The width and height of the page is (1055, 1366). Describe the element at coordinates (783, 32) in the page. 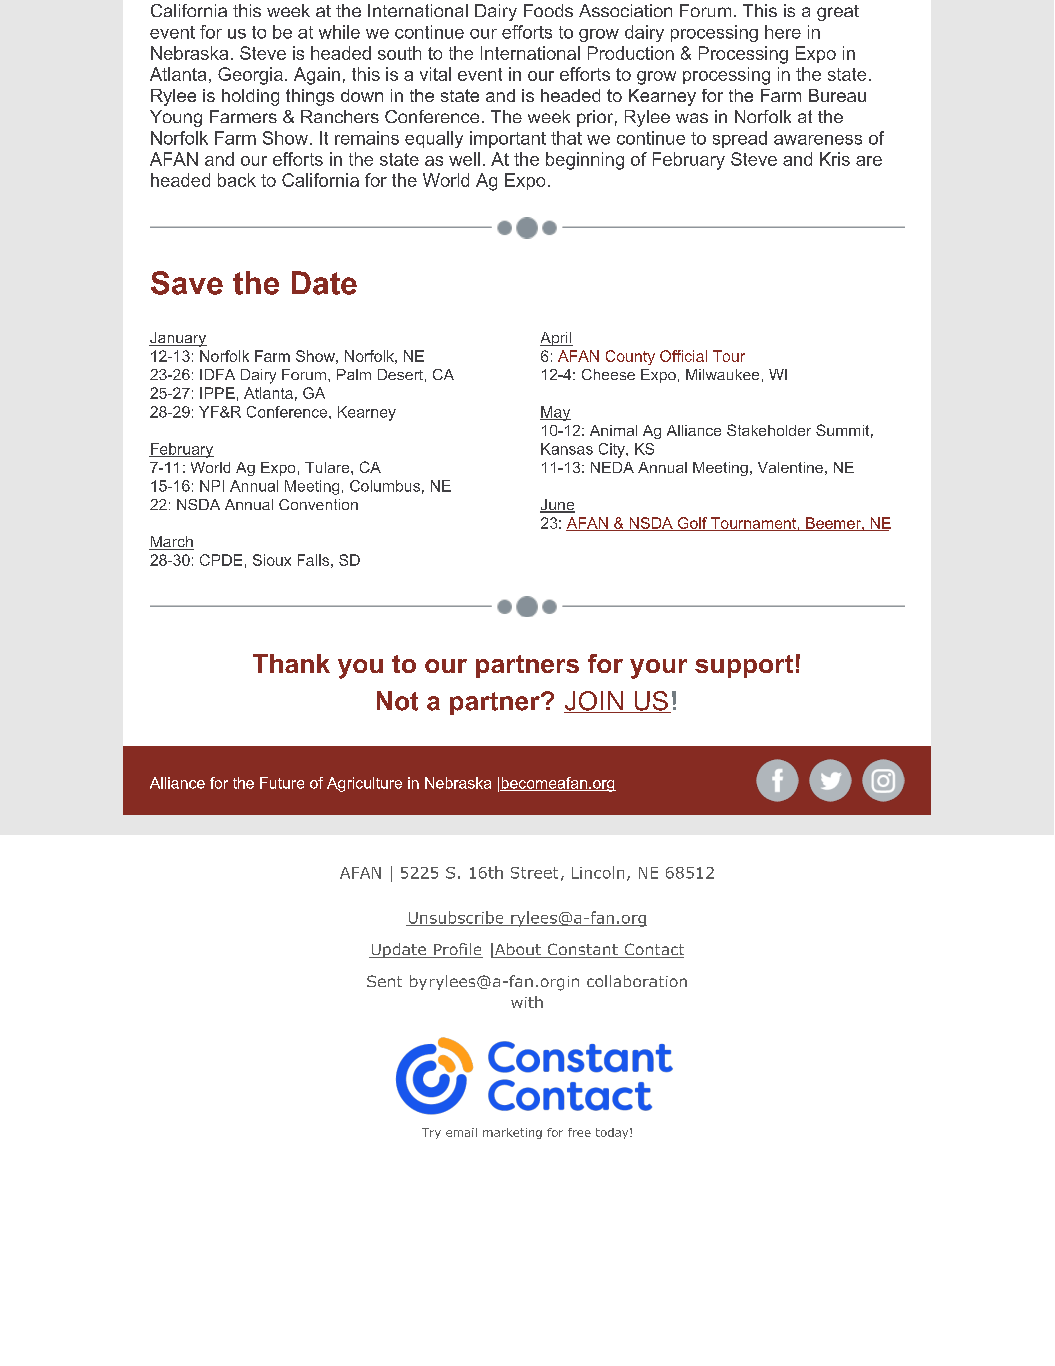

I see `here` at that location.
